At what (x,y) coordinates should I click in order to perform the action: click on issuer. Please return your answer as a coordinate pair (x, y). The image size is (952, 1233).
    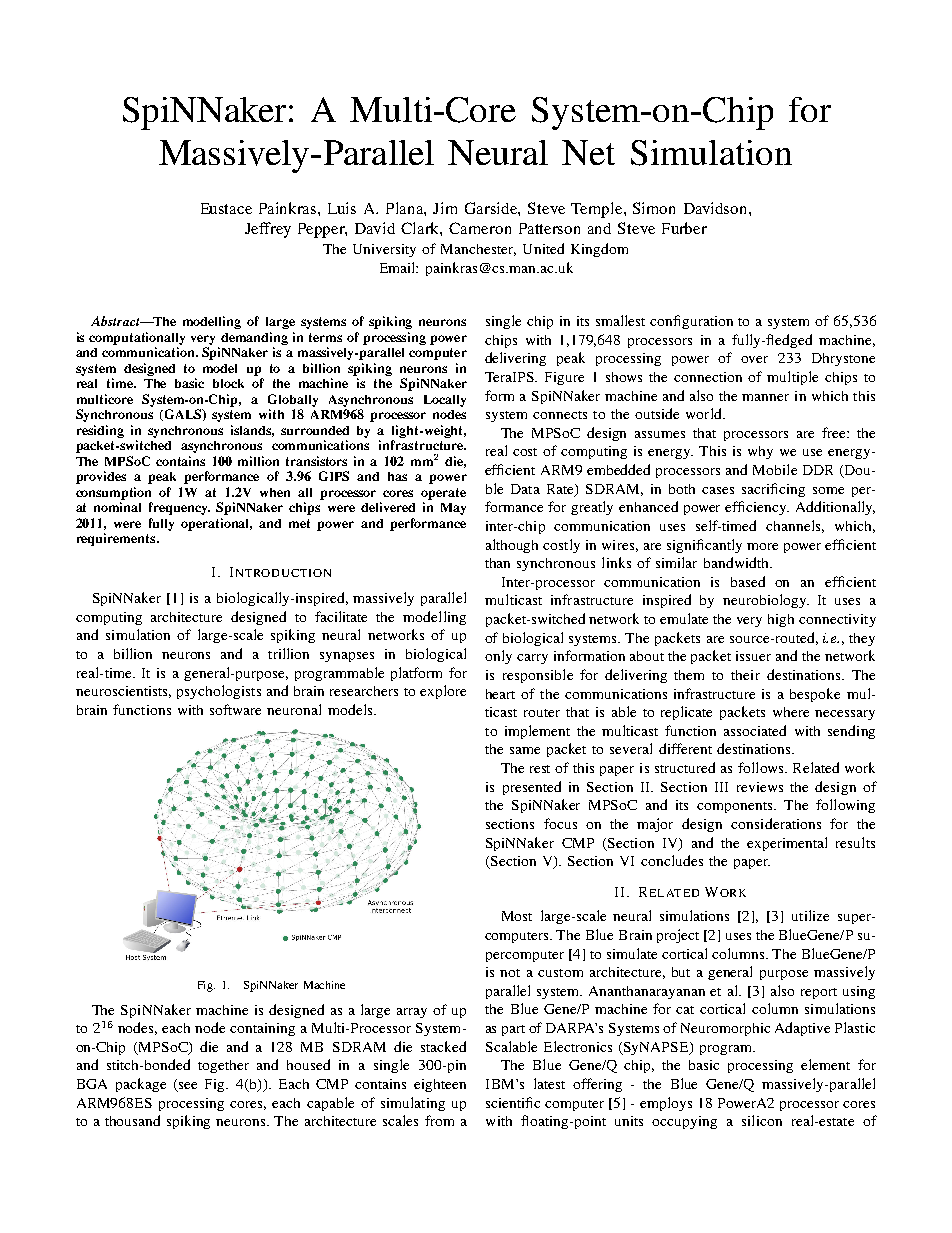
    Looking at the image, I should click on (753, 656).
